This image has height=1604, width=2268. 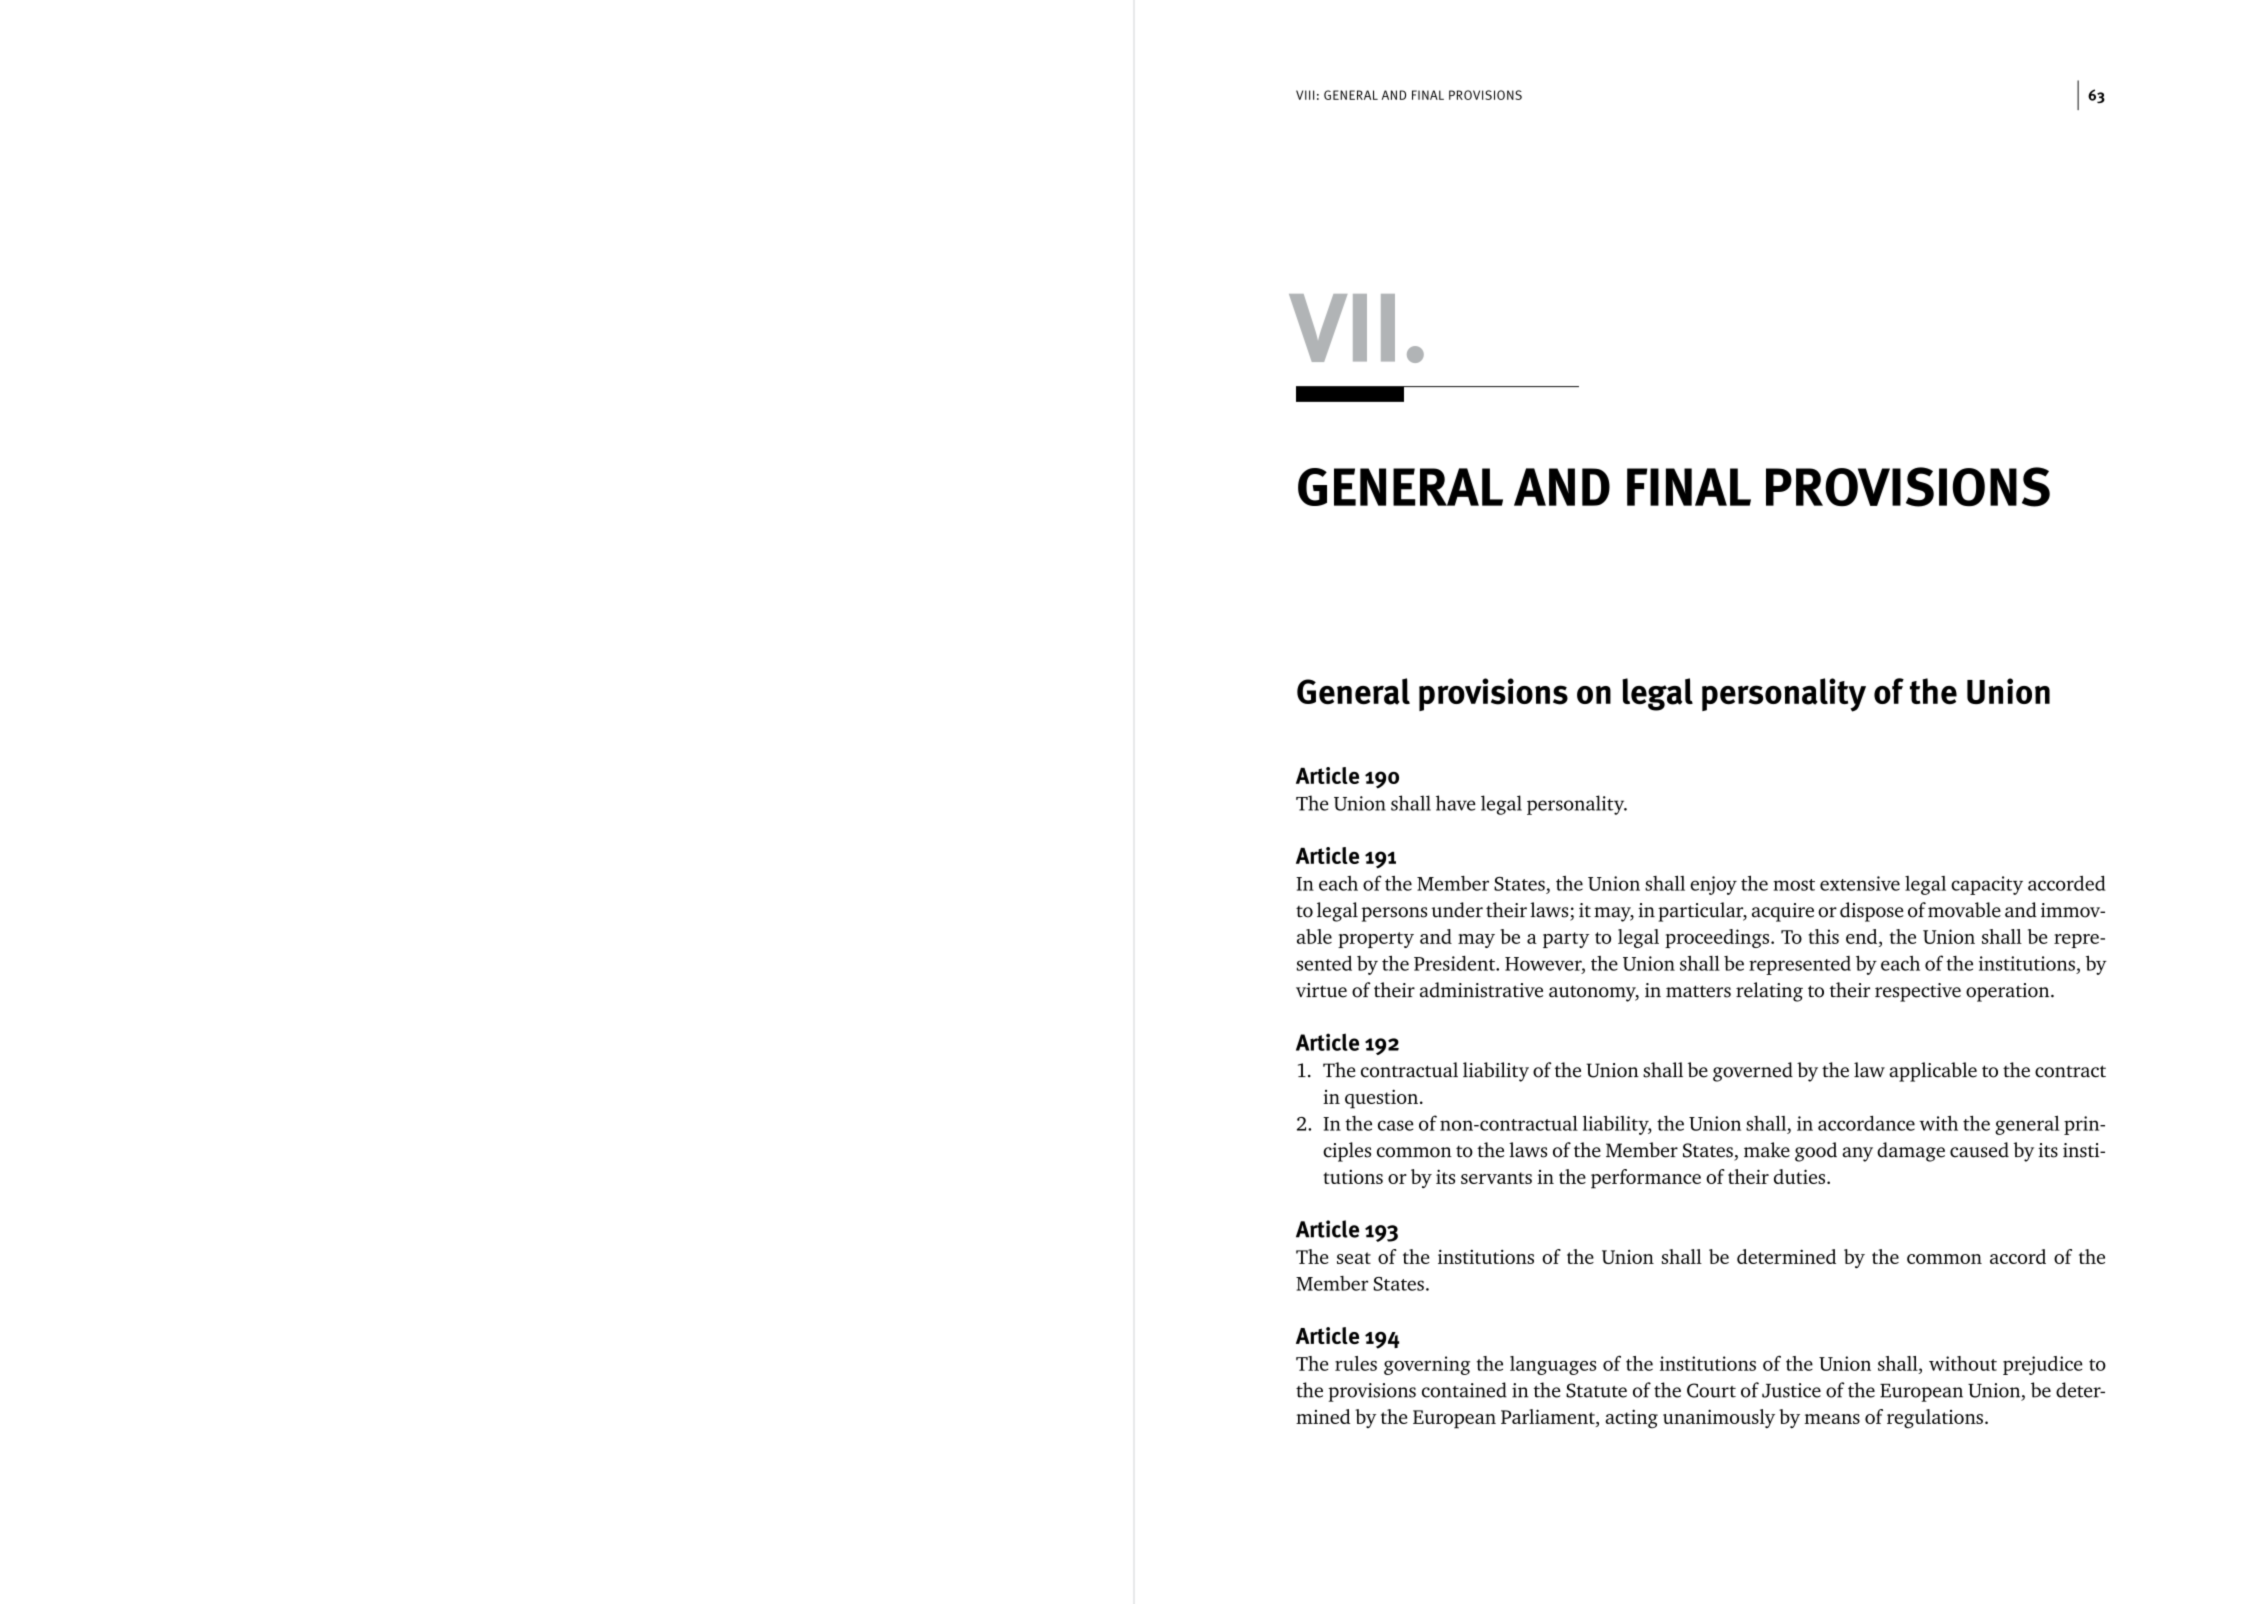 I want to click on dispose, so click(x=1872, y=912).
